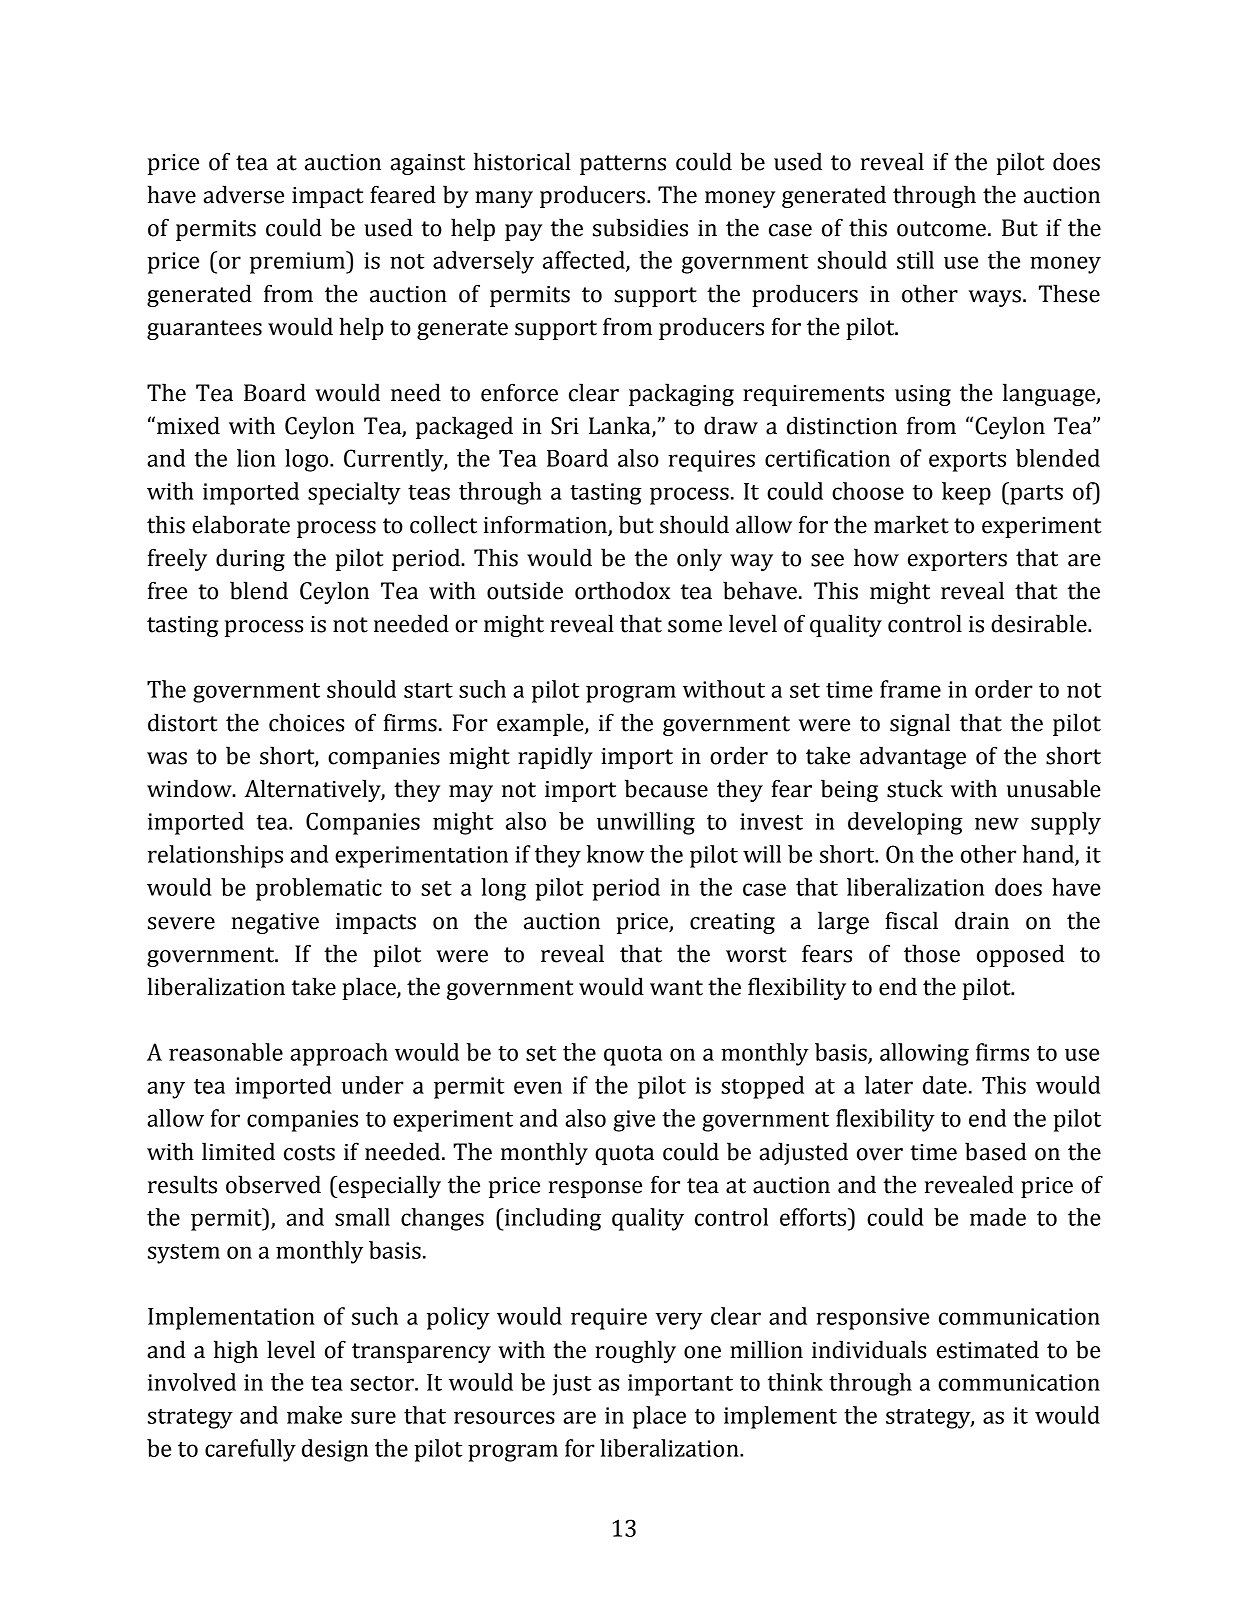  What do you see at coordinates (241, 524) in the image?
I see `elaborate` at bounding box center [241, 524].
